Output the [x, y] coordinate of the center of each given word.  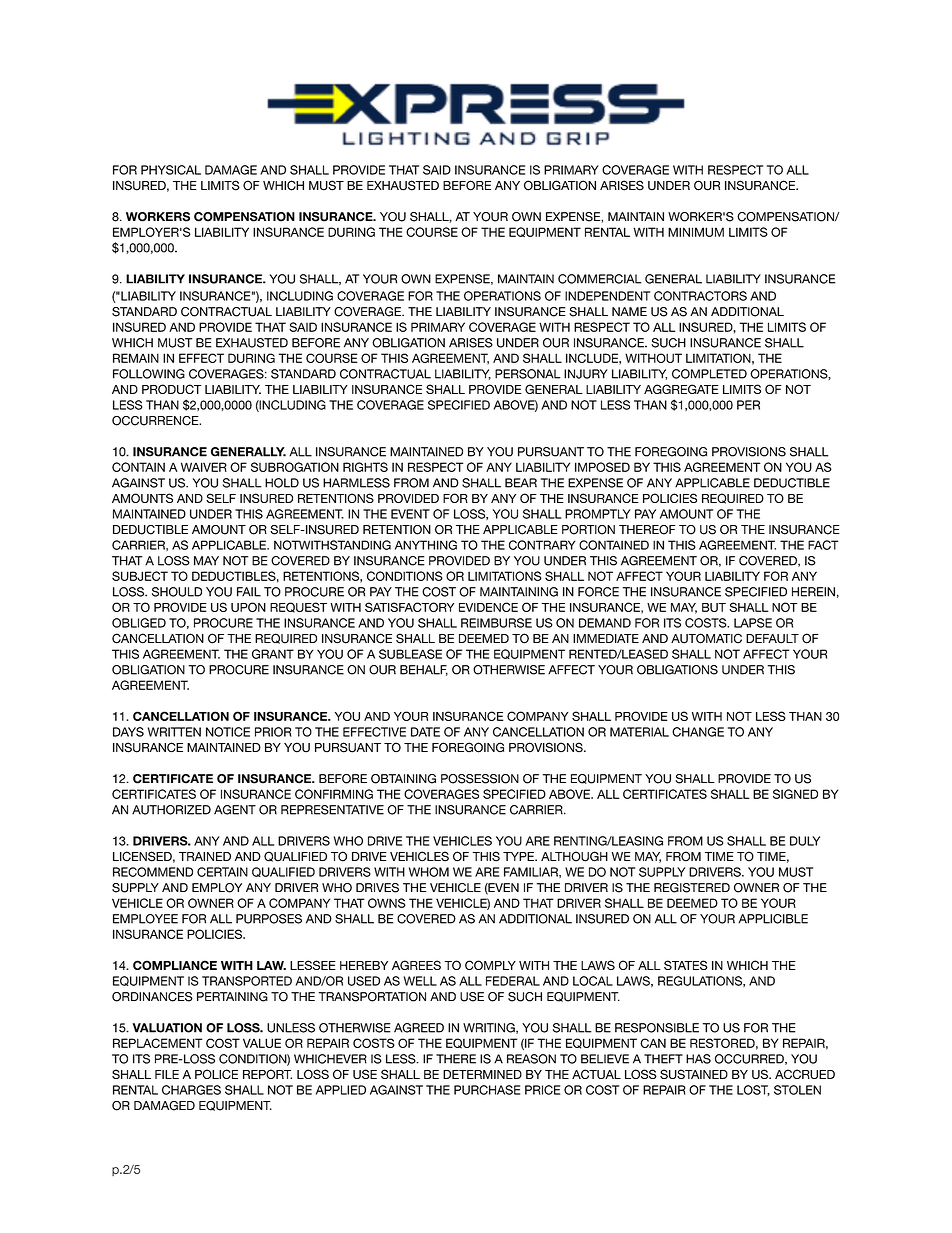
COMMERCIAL [600, 279]
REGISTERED [692, 888]
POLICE [216, 1074]
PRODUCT [172, 389]
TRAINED [205, 856]
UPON [248, 607]
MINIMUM [696, 232]
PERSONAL [528, 374]
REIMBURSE [496, 623]
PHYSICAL [171, 170]
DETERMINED [482, 1074]
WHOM [429, 872]
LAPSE [753, 623]
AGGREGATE [681, 389]
